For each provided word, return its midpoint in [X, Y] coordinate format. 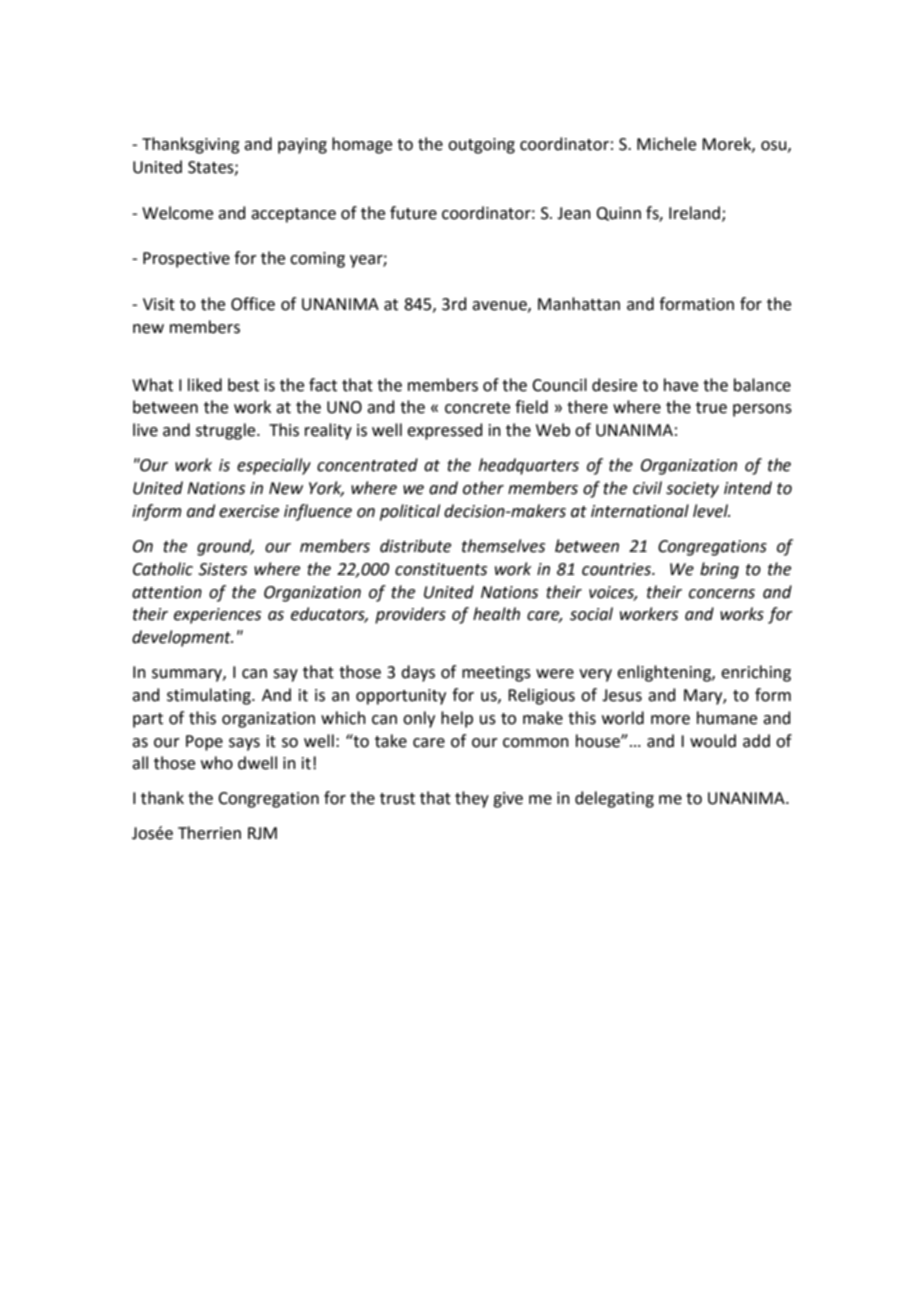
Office [253, 304]
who [217, 763]
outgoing [481, 146]
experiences [217, 616]
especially [274, 466]
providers [410, 615]
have [681, 385]
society [692, 490]
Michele [666, 144]
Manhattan [579, 304]
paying [302, 146]
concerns [722, 594]
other [483, 488]
